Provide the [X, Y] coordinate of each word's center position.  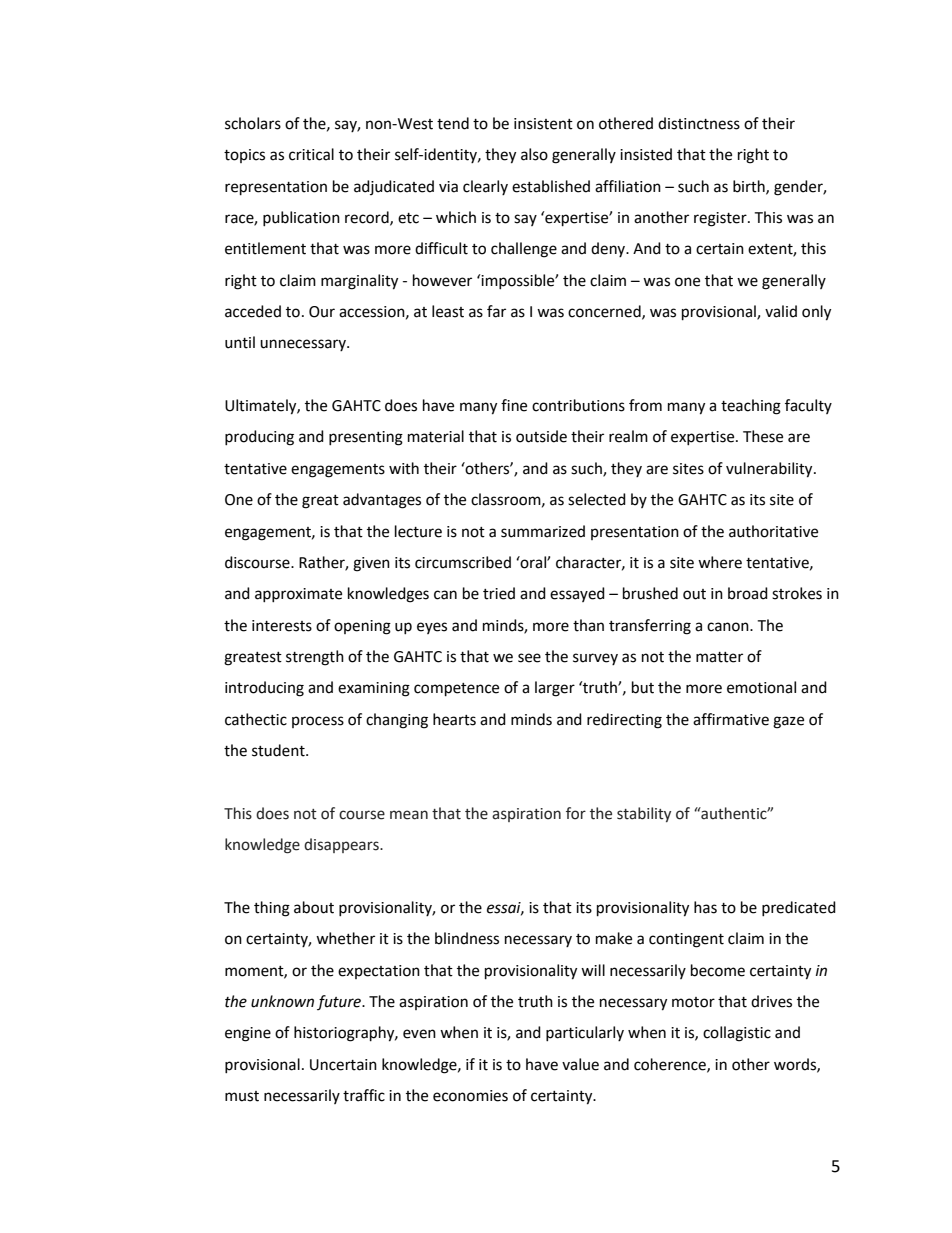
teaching [751, 407]
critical [311, 154]
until [240, 342]
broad [748, 593]
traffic [364, 1095]
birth [750, 187]
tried [499, 593]
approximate [298, 595]
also [534, 154]
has [705, 907]
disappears [342, 845]
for [576, 813]
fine [514, 405]
